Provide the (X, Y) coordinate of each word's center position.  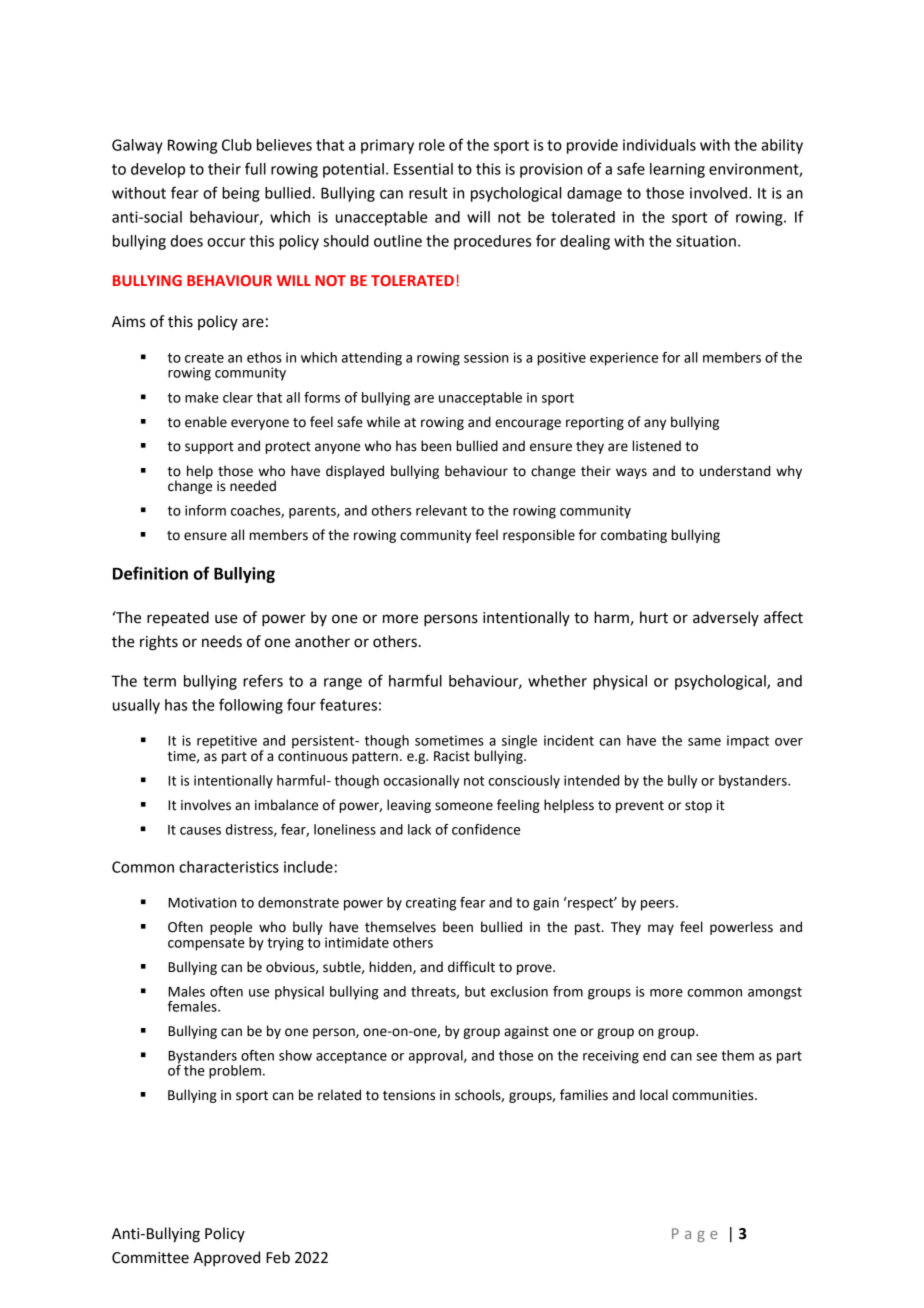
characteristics (229, 867)
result (428, 193)
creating (431, 904)
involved (718, 193)
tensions (409, 1095)
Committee (150, 1258)
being (241, 194)
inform (205, 510)
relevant (441, 510)
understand (735, 471)
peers (659, 905)
